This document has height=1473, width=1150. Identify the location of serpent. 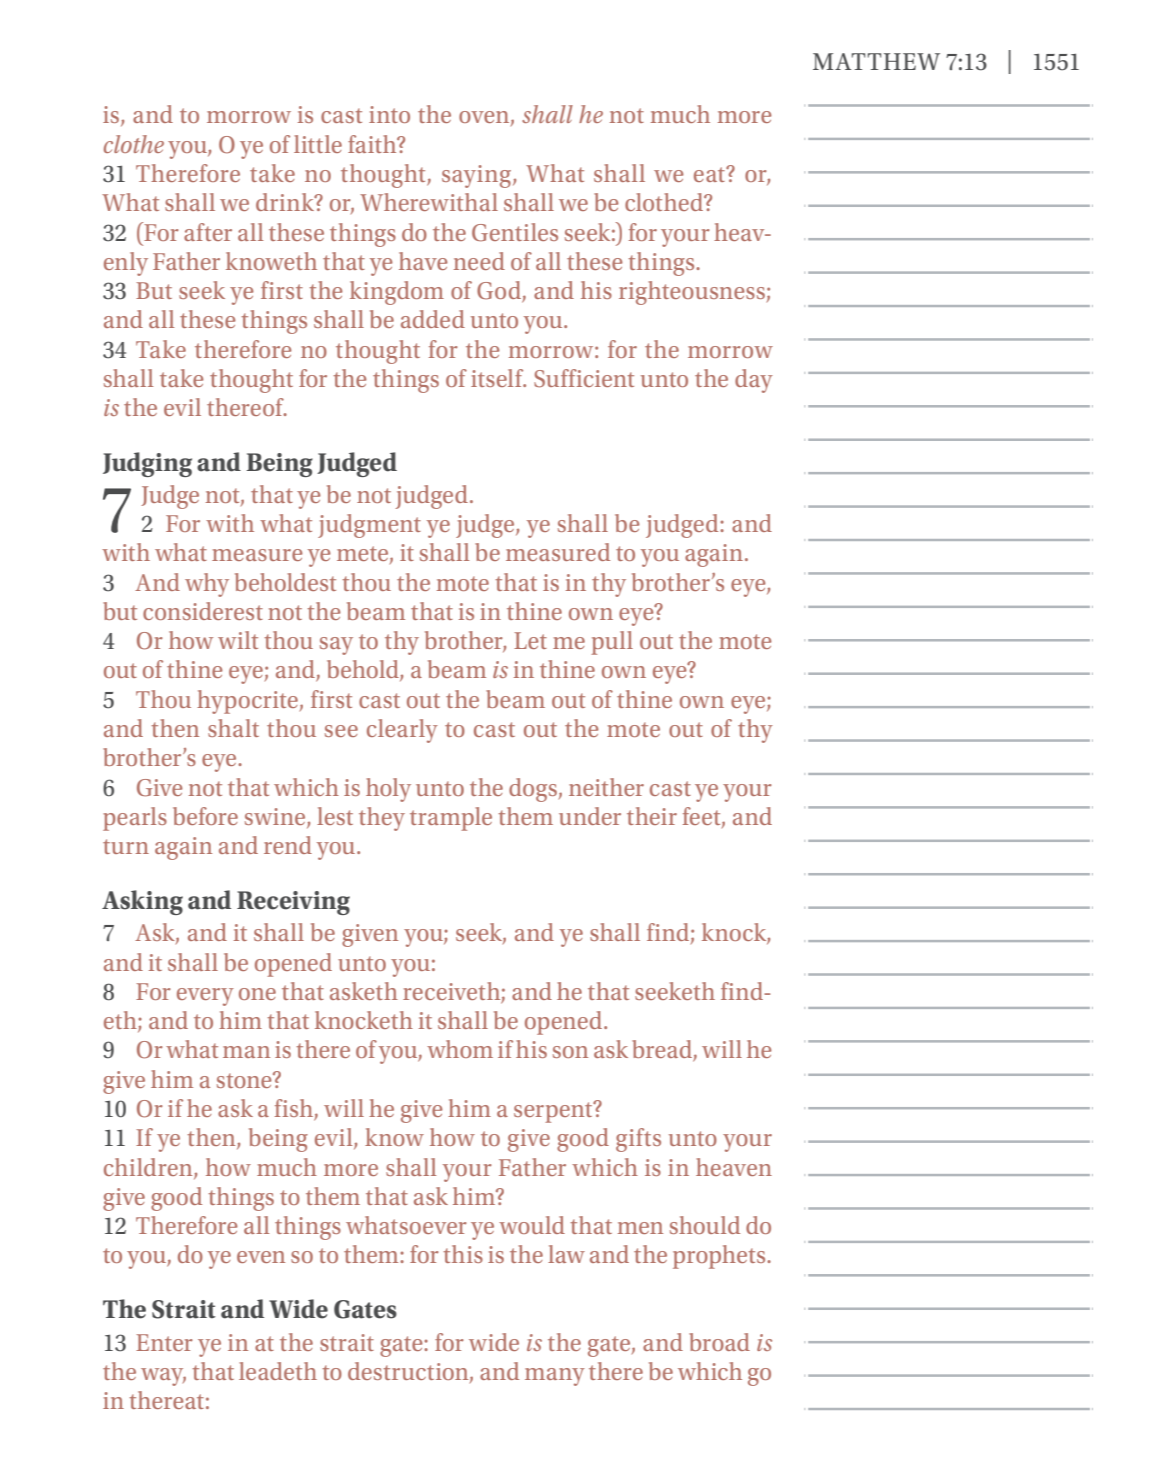
(554, 1112).
